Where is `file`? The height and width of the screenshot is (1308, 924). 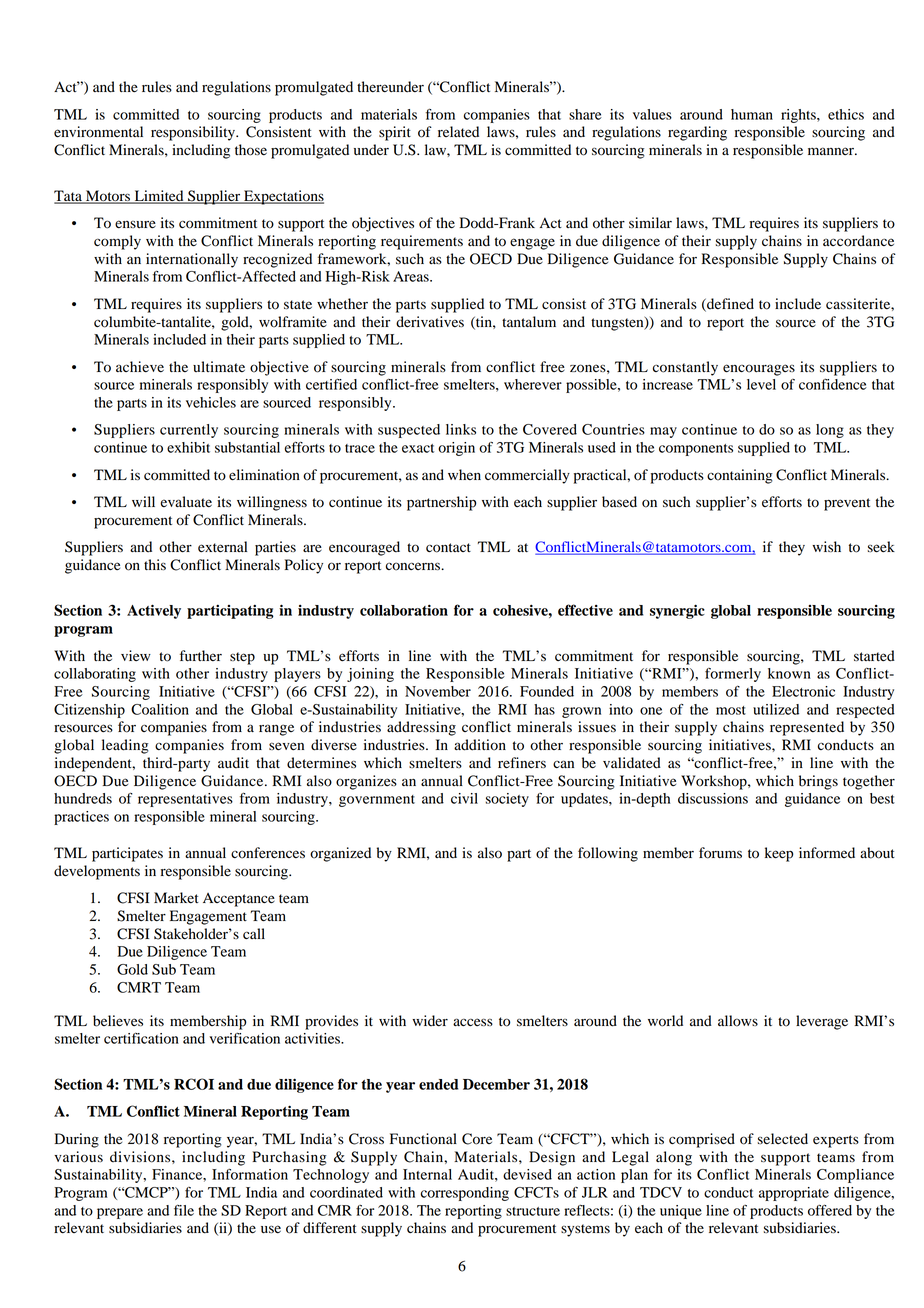
file is located at coordinates (184, 1210).
